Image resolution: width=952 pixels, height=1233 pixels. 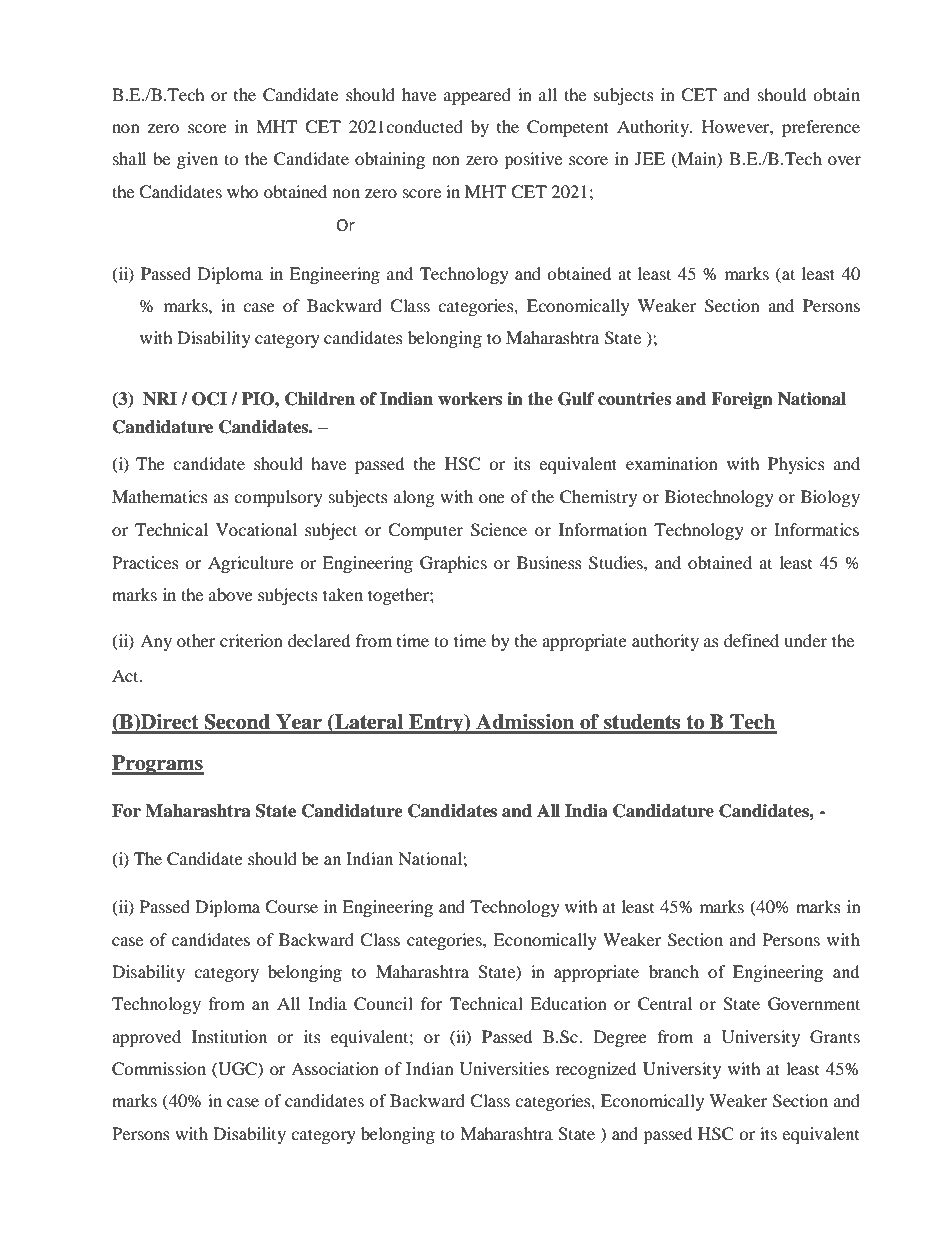 What do you see at coordinates (470, 399) in the screenshot?
I see `workers` at bounding box center [470, 399].
